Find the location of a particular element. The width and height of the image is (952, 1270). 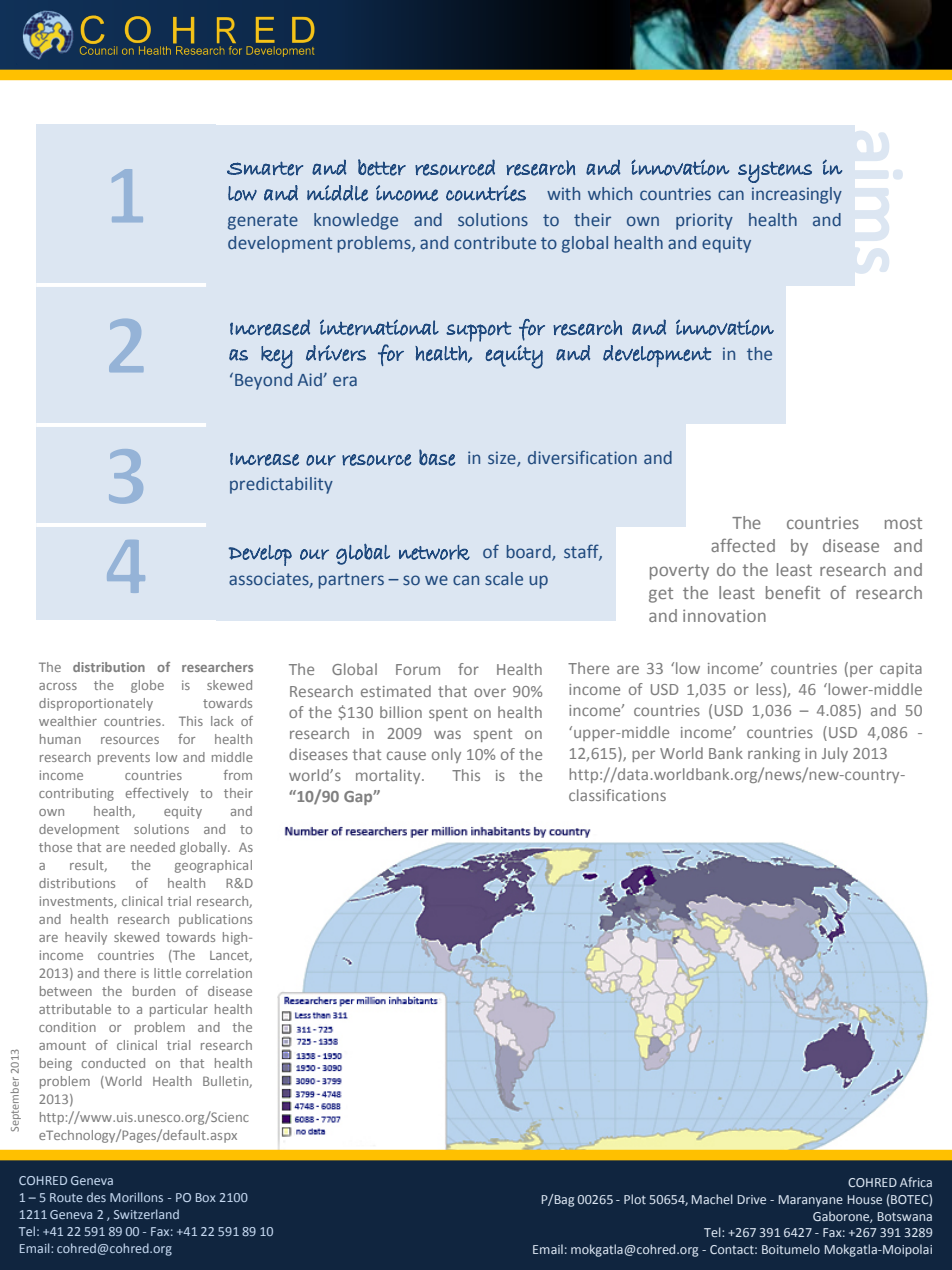

correlation is located at coordinates (219, 973).
